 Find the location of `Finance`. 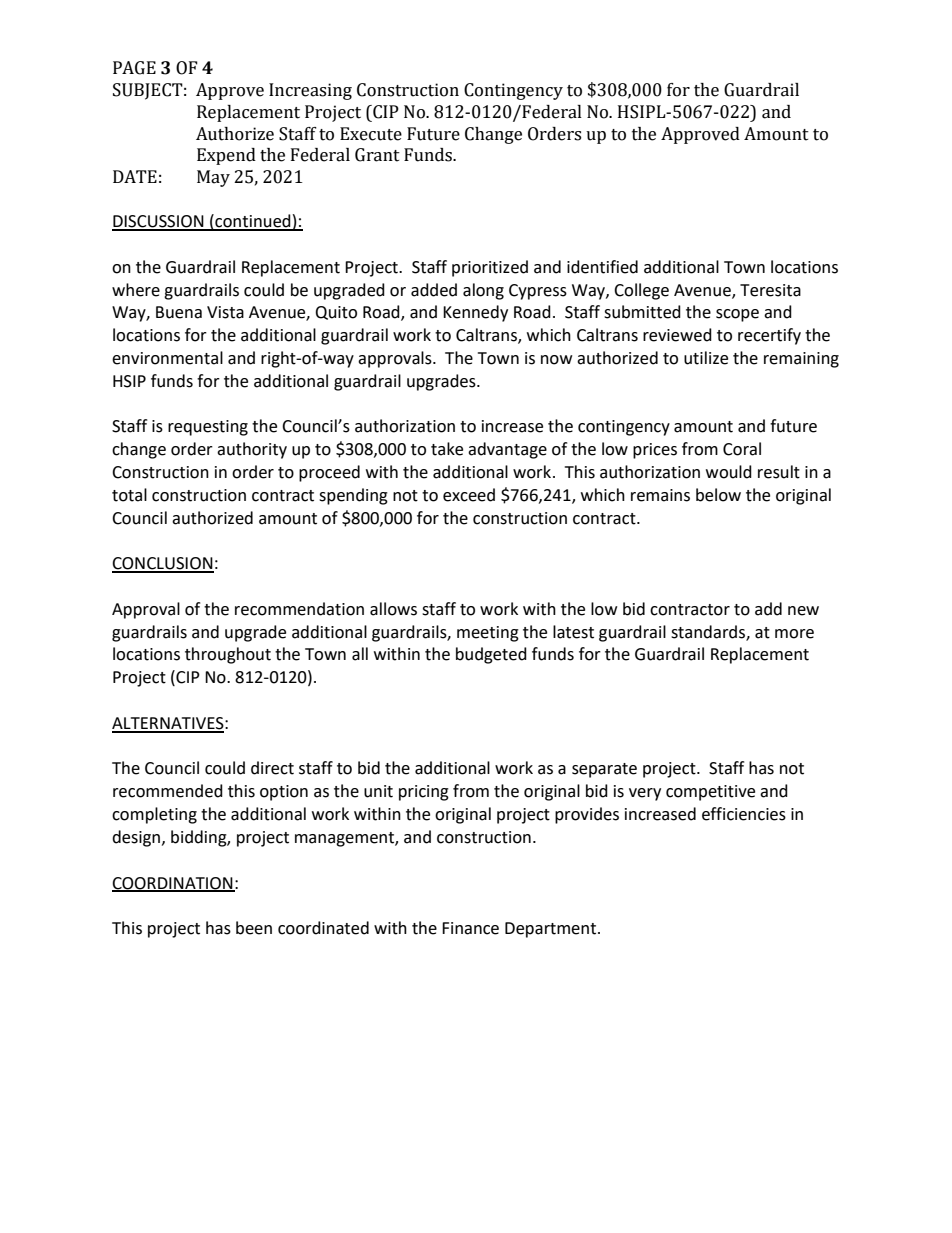

Finance is located at coordinates (470, 928).
